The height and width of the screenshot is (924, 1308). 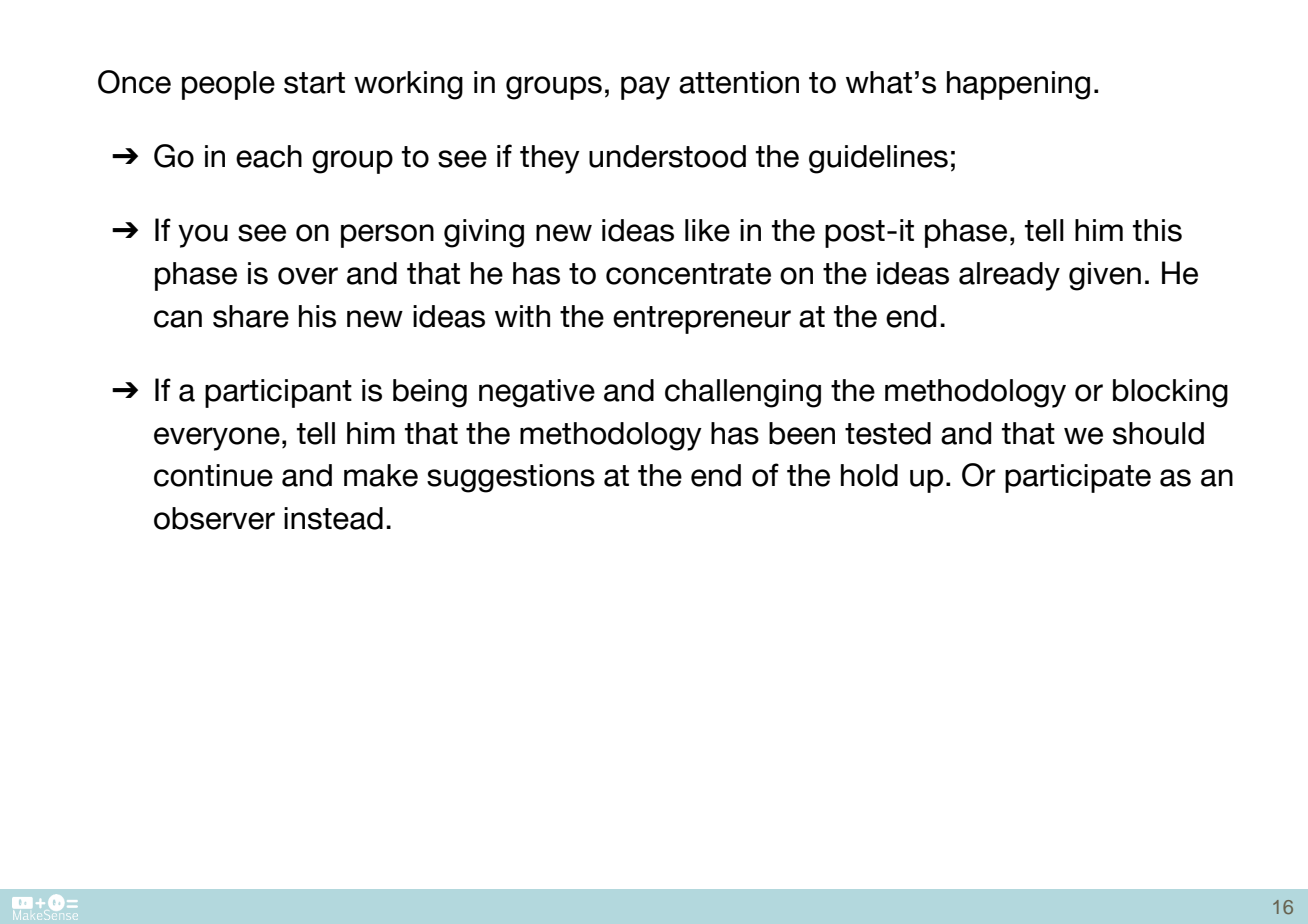 What do you see at coordinates (1157, 230) in the screenshot?
I see `this` at bounding box center [1157, 230].
